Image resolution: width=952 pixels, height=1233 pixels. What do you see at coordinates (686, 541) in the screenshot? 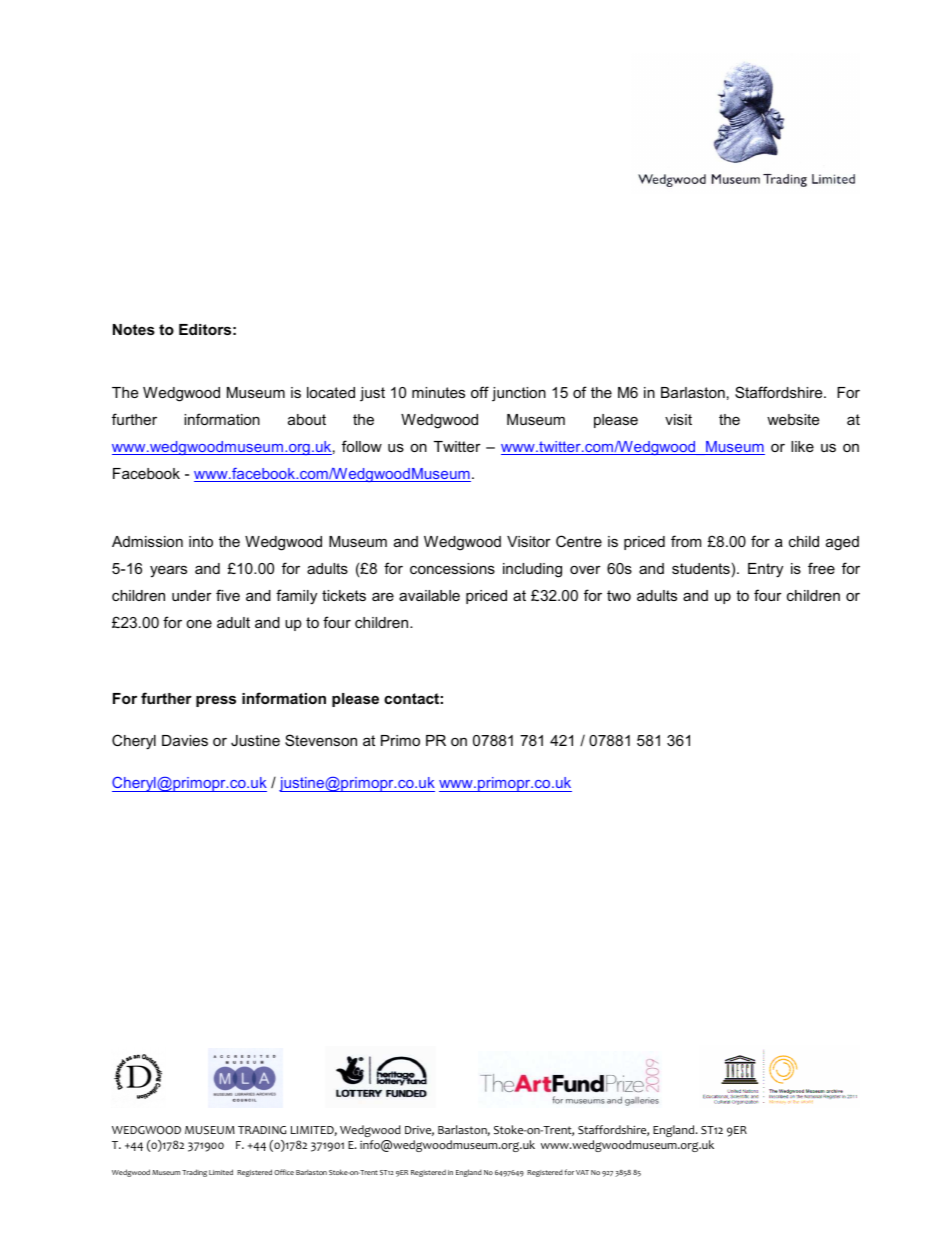
I see `from` at bounding box center [686, 541].
